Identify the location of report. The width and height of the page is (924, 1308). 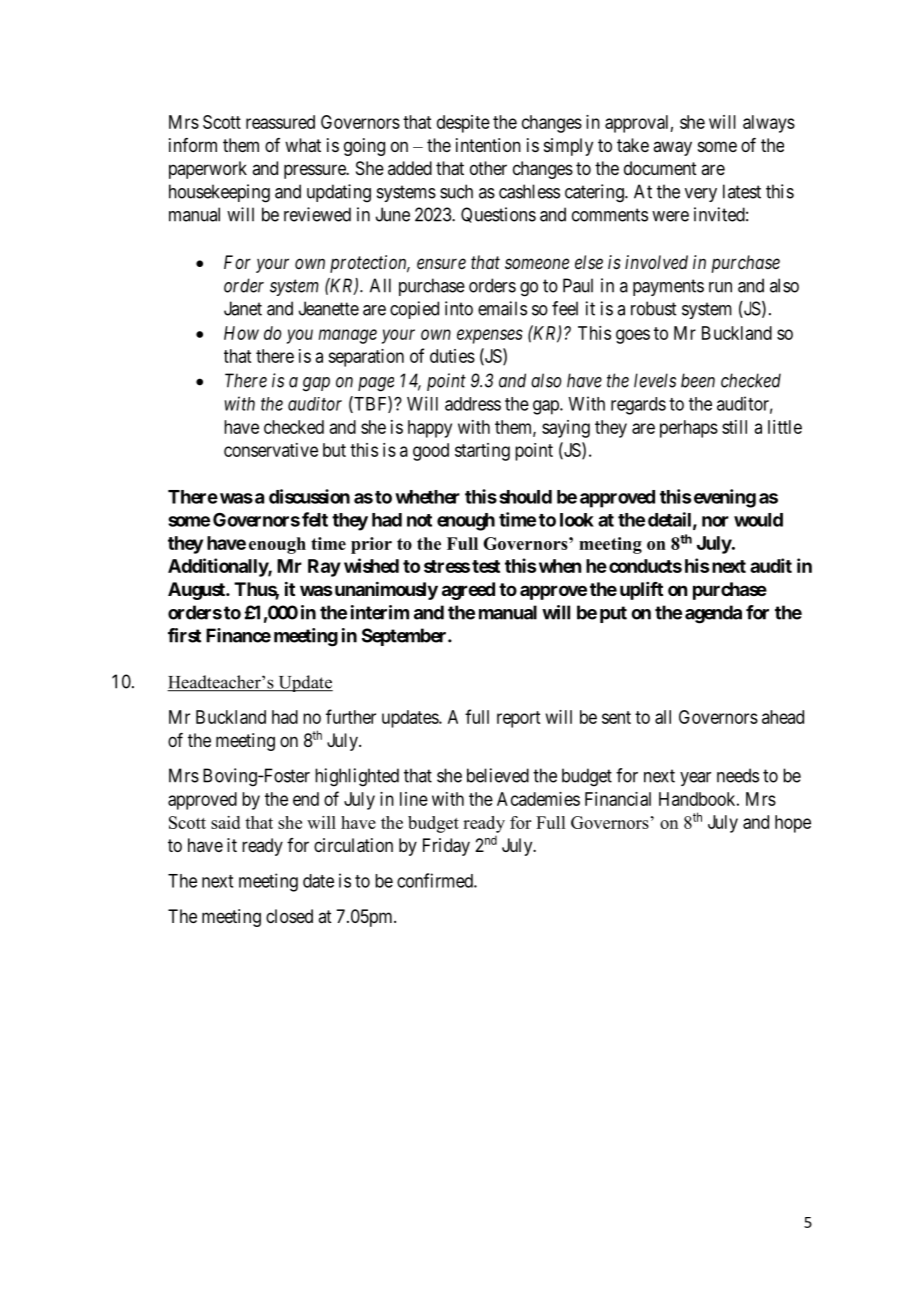
(518, 719).
